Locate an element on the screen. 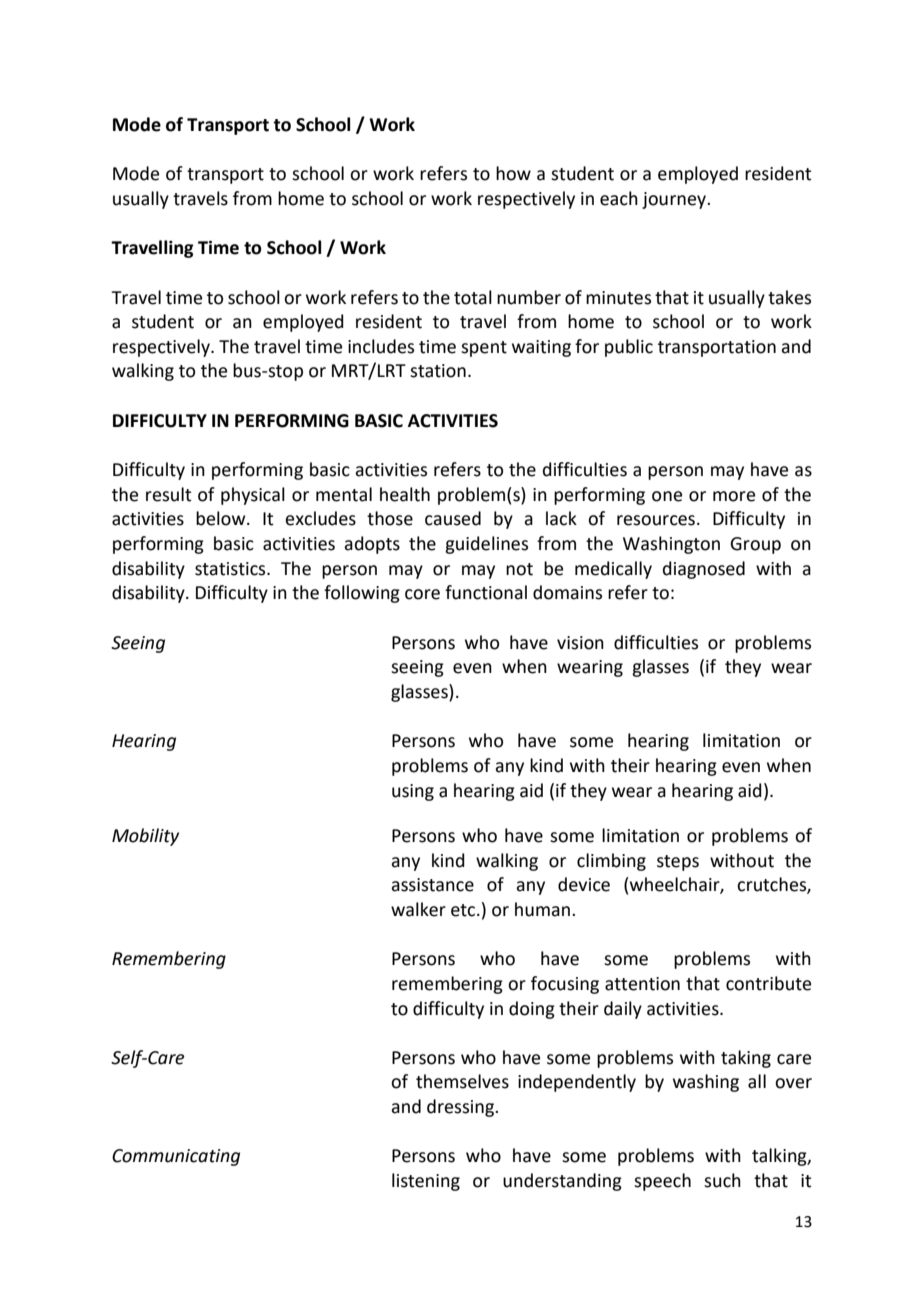  journey is located at coordinates (675, 200).
